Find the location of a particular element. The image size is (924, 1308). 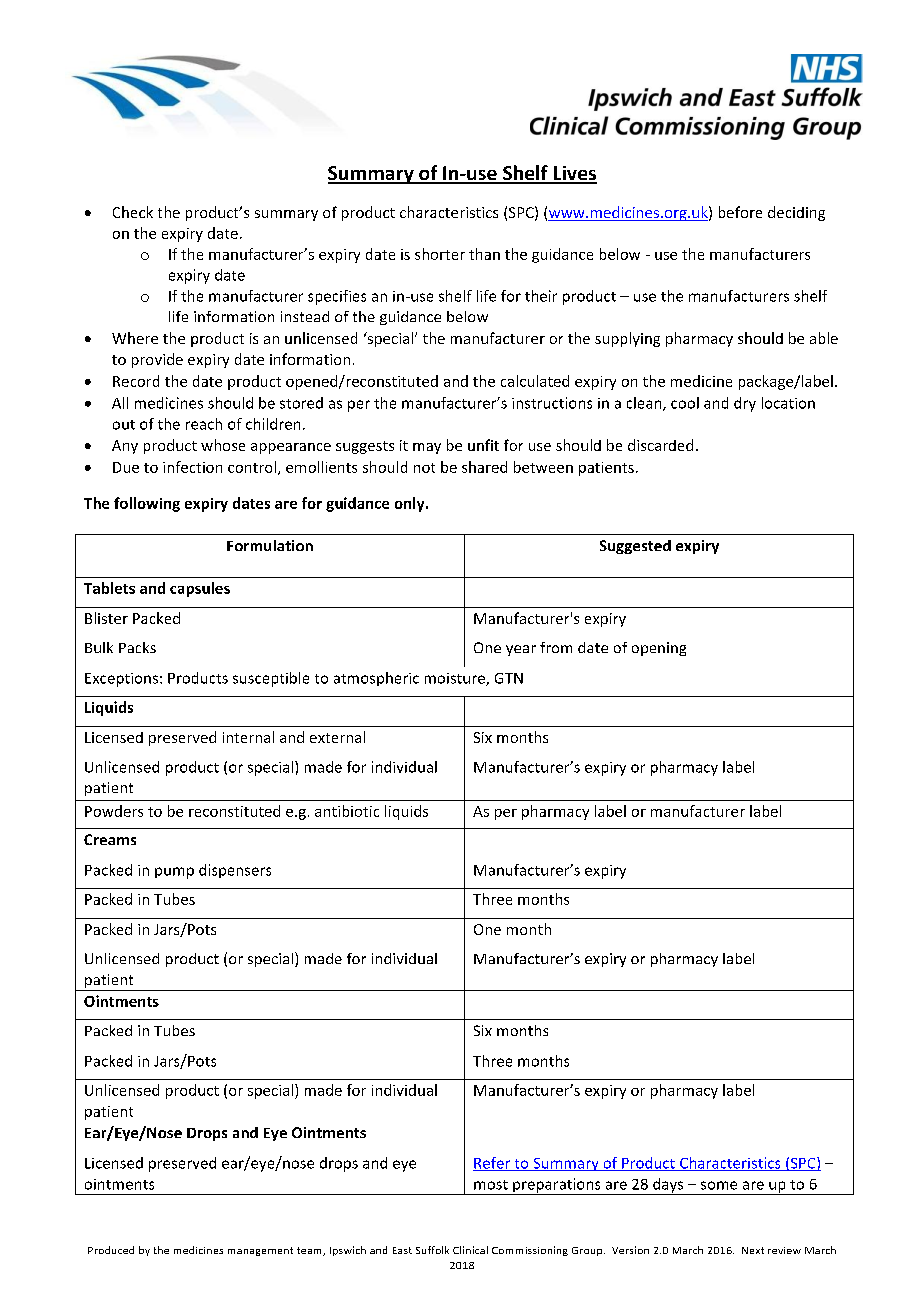

antibiotic is located at coordinates (347, 811).
